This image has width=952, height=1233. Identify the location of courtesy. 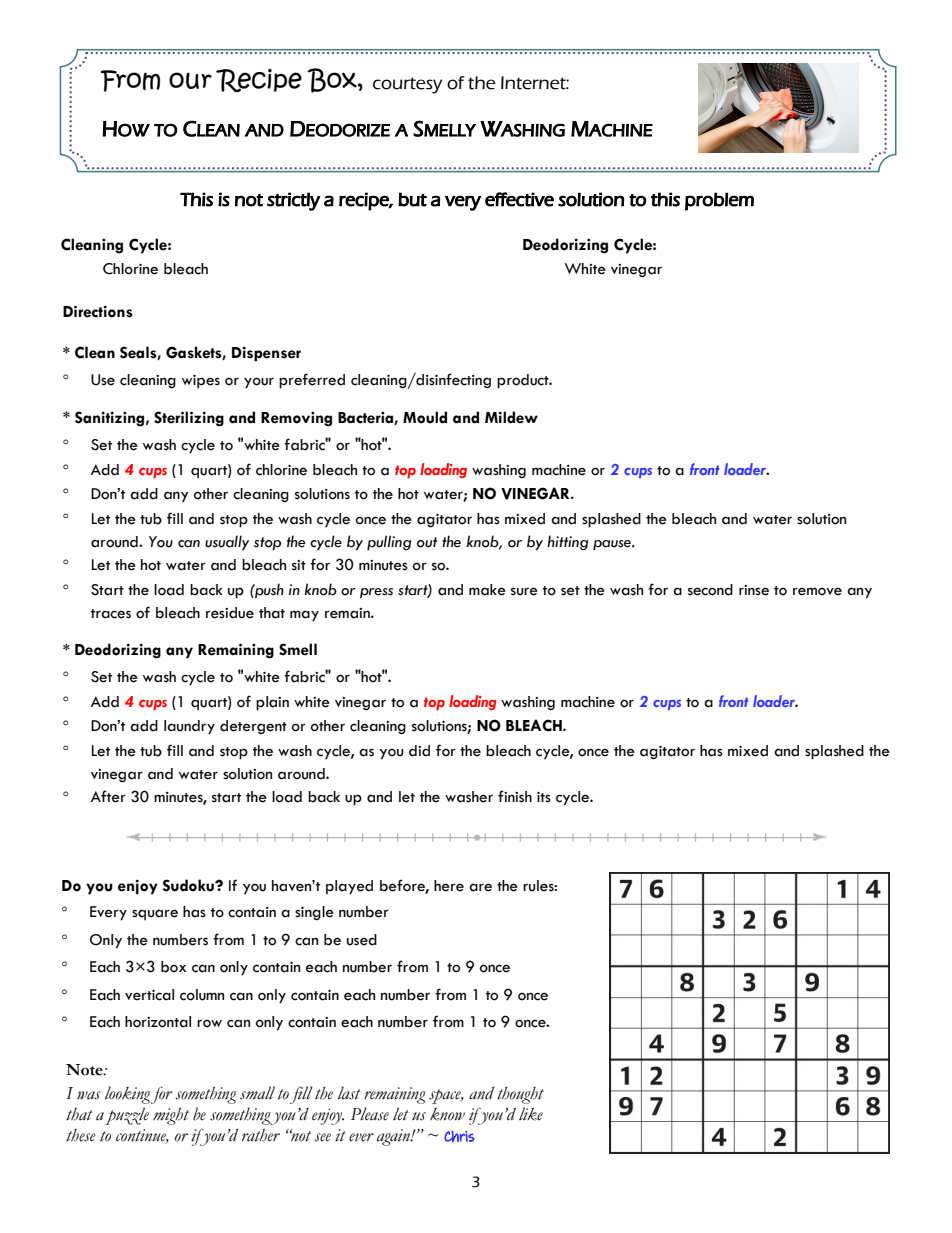
(407, 85).
